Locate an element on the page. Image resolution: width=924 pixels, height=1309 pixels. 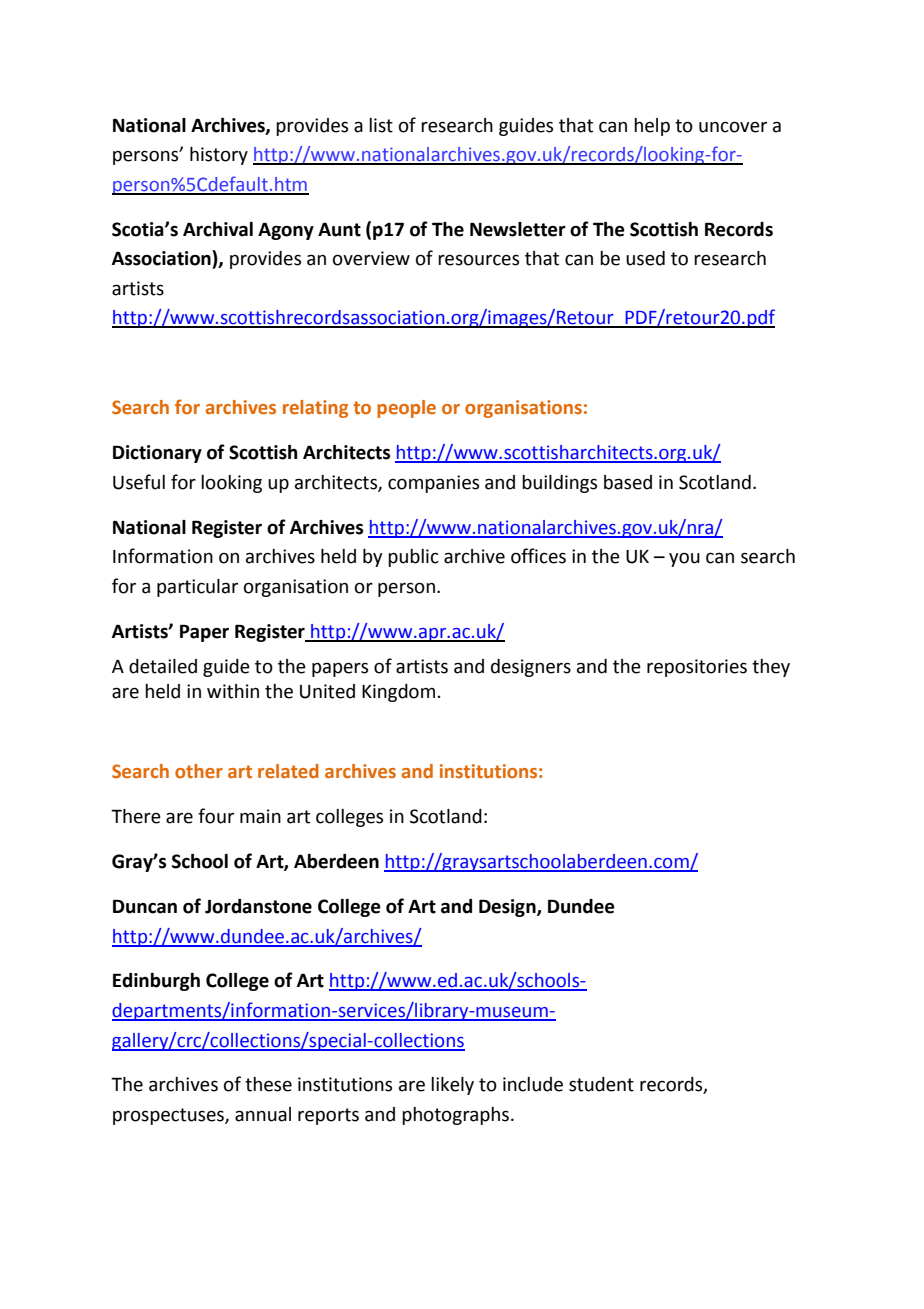
within is located at coordinates (233, 691).
